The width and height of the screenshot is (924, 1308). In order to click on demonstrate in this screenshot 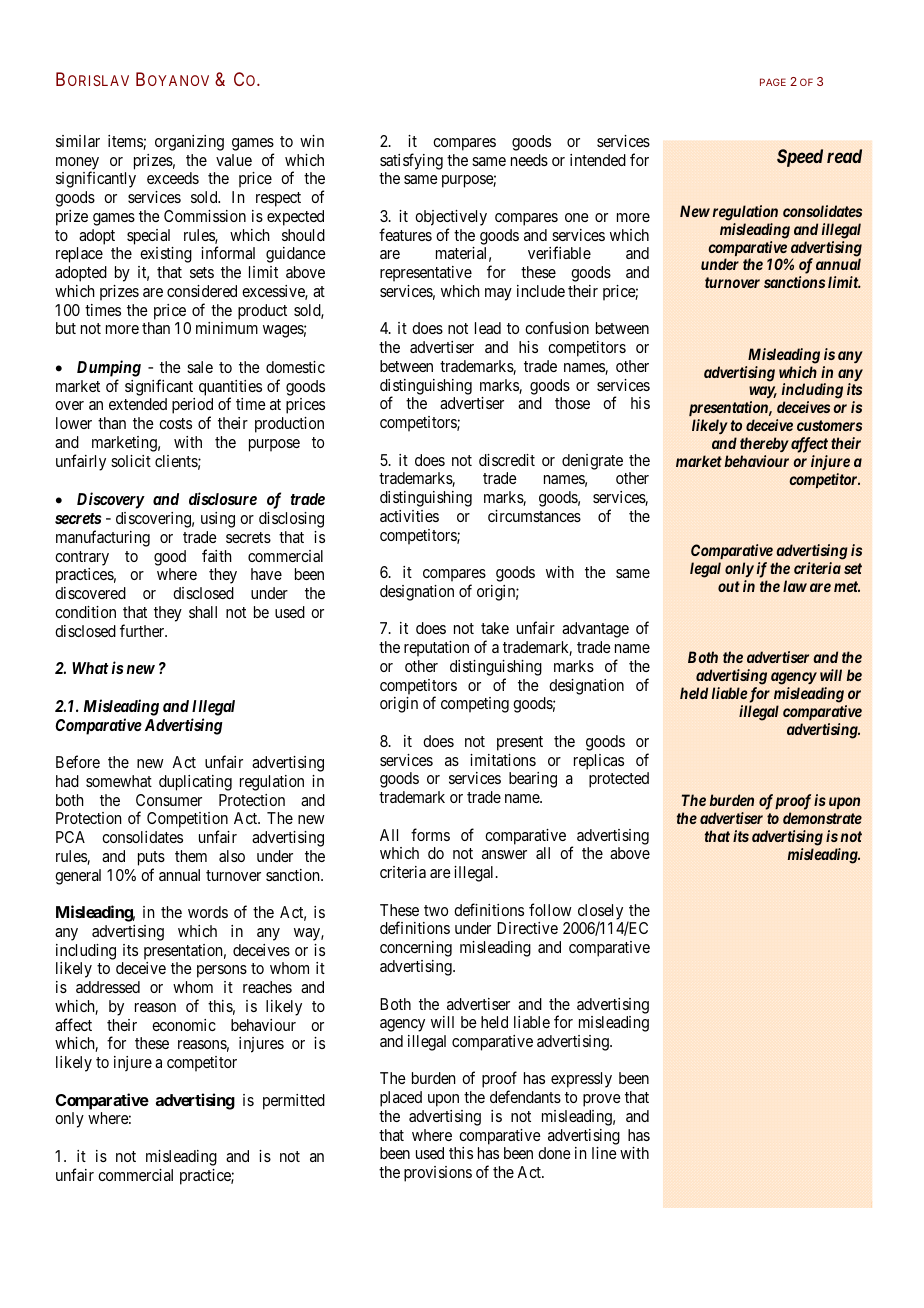, I will do `click(822, 818)`.
